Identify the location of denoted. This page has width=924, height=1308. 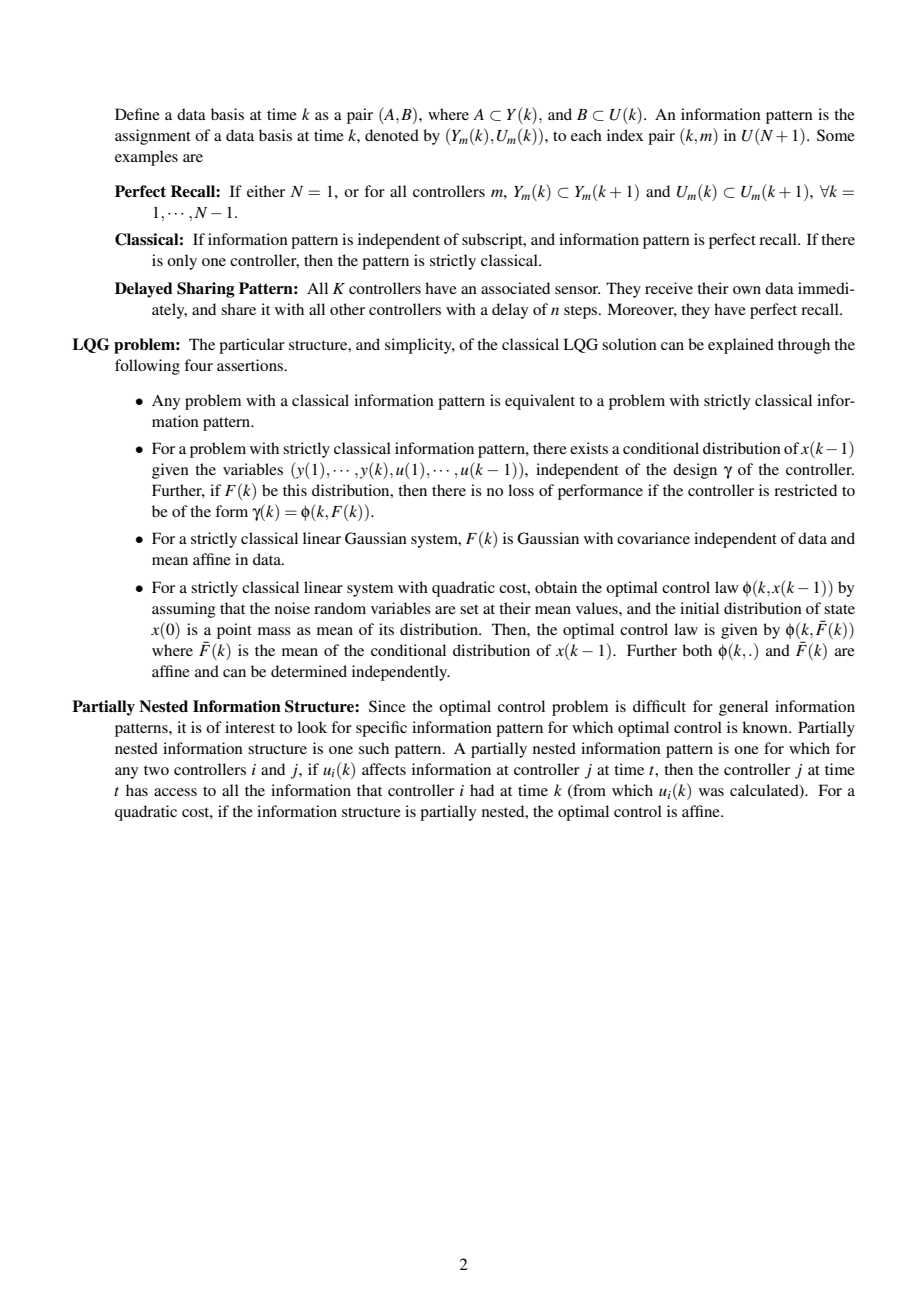
(392, 135).
